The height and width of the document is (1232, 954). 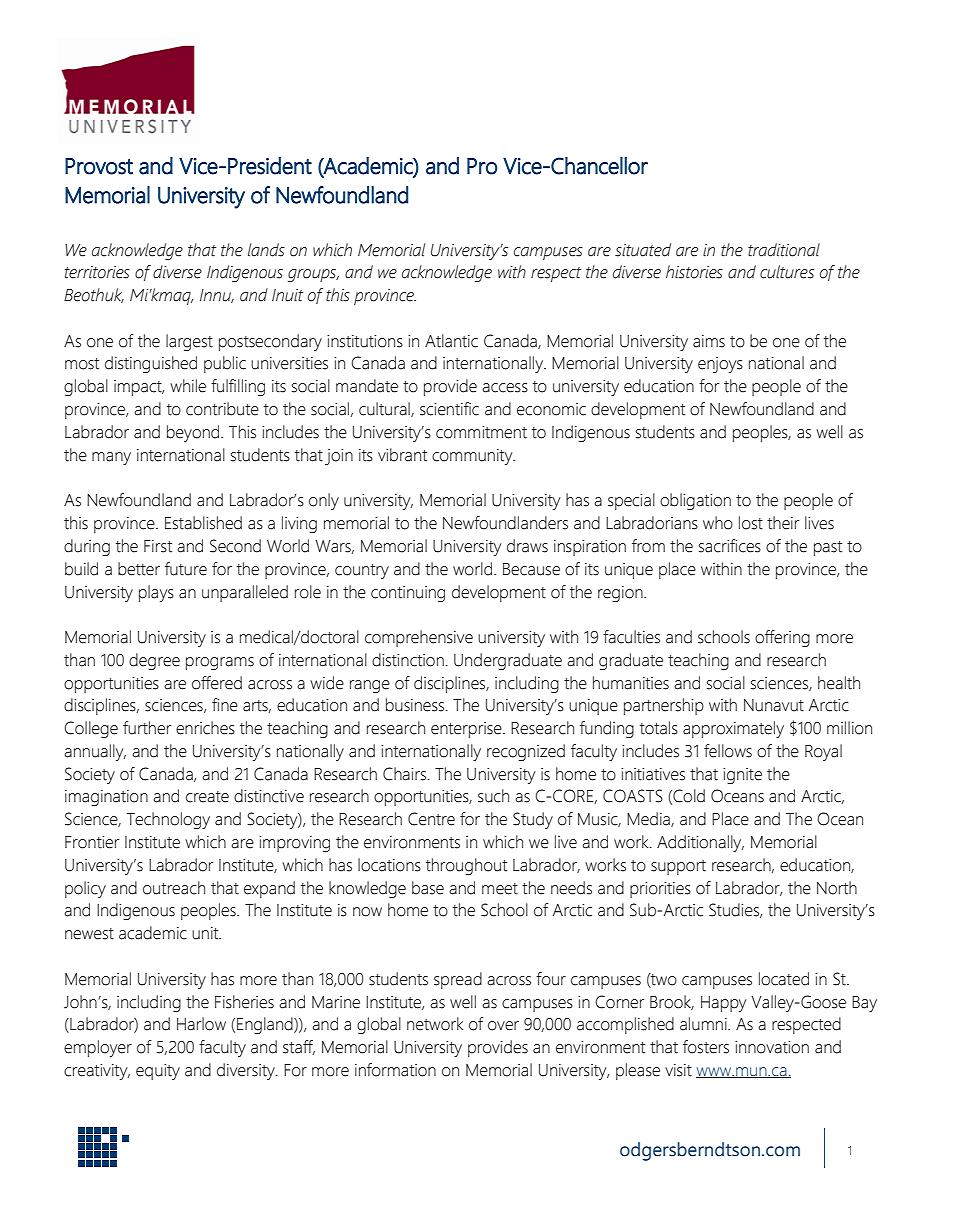 I want to click on Harlow, so click(x=201, y=1024).
